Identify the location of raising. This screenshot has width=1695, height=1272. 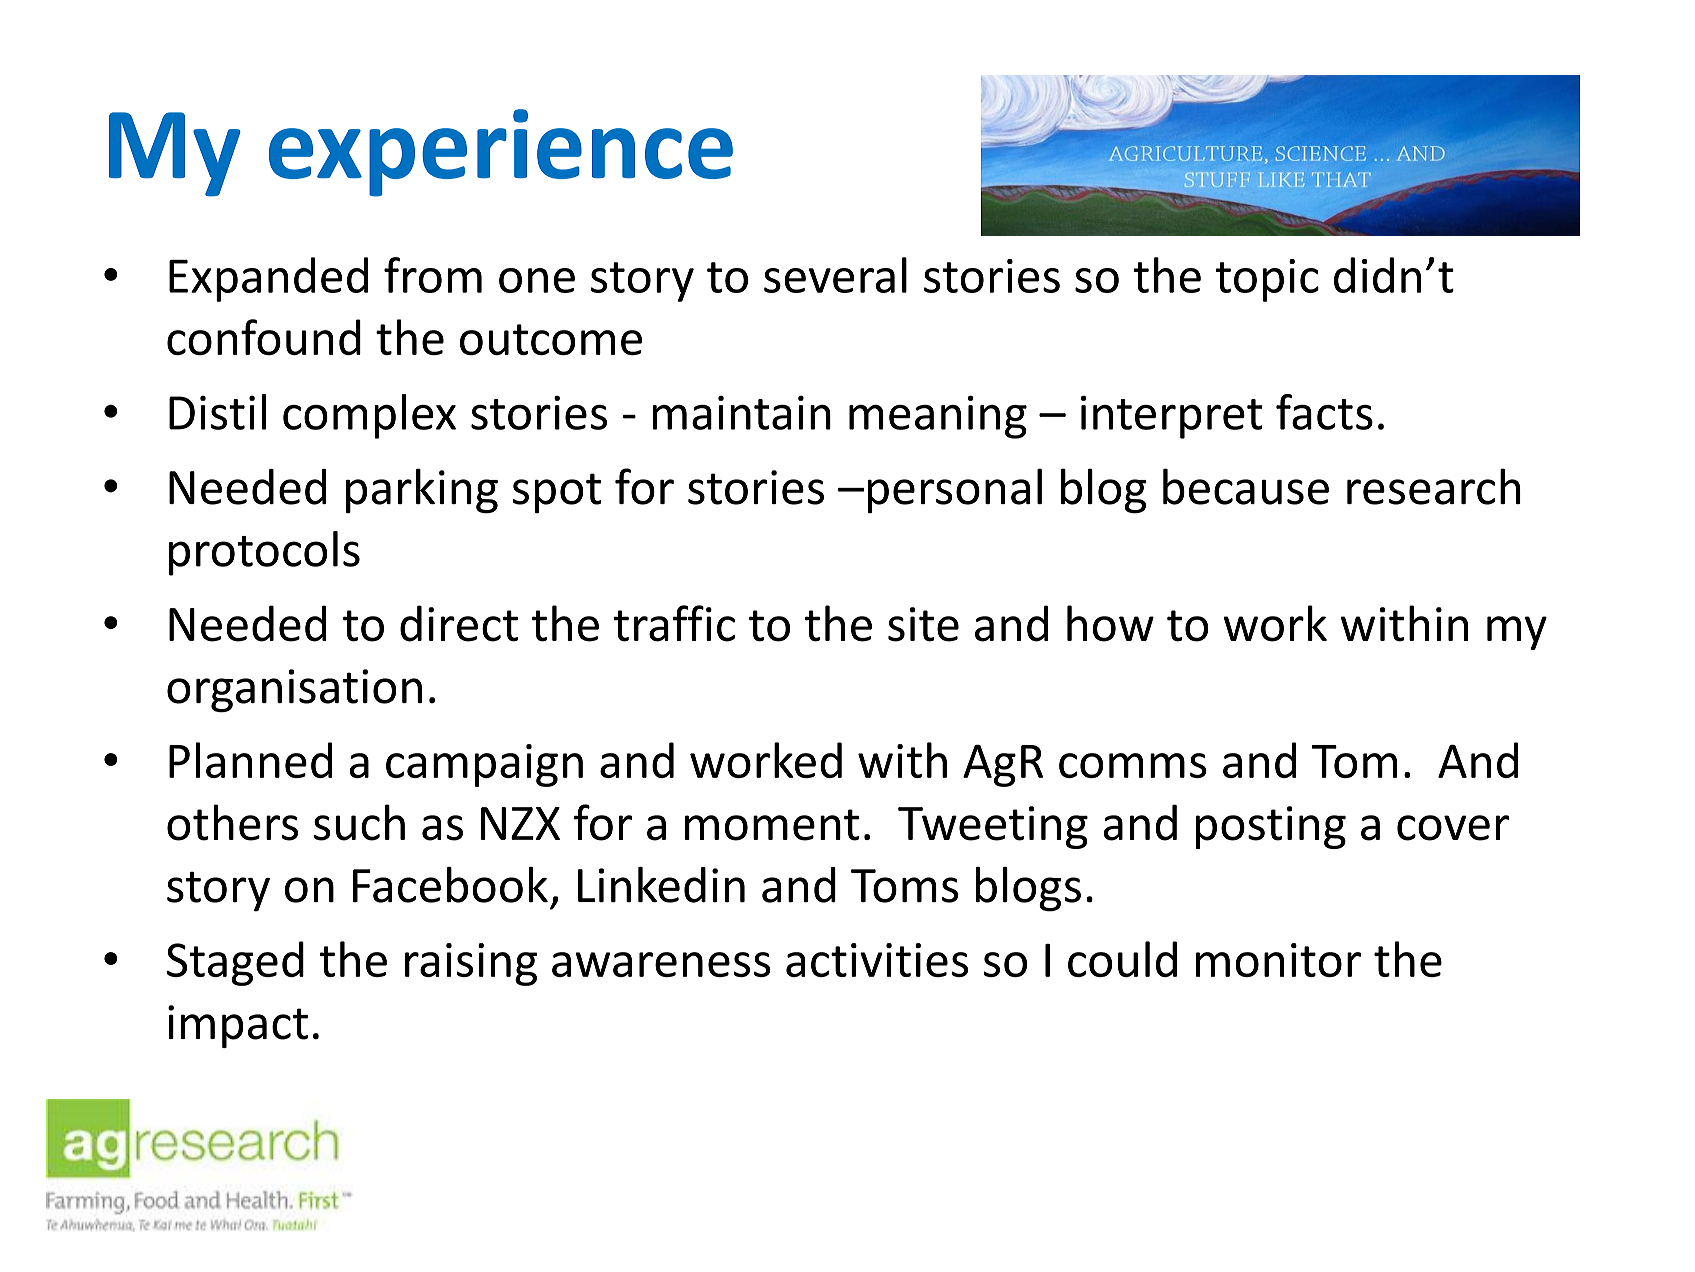
(471, 964).
